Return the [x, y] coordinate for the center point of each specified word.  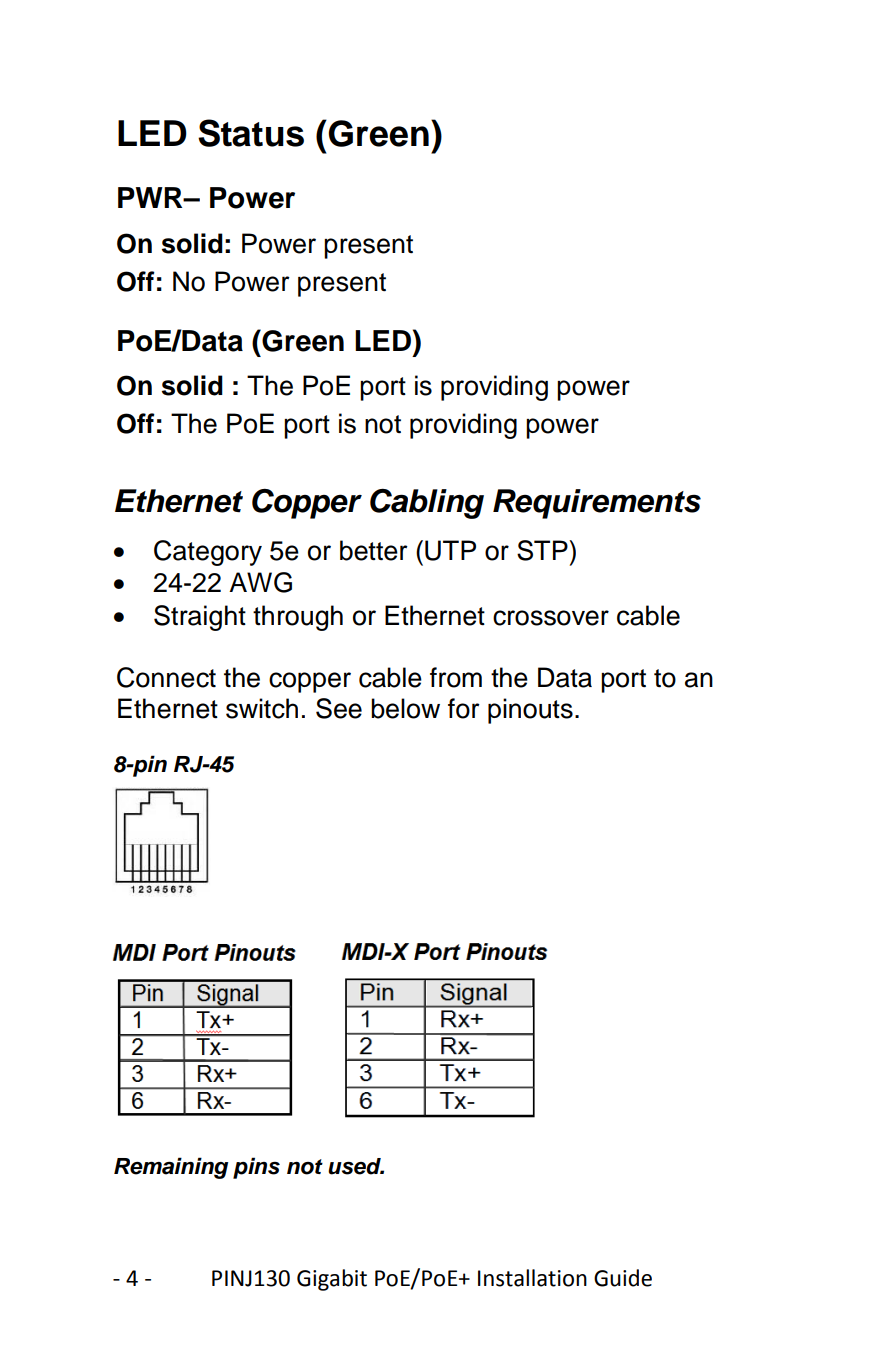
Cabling [427, 504]
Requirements [597, 504]
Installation [532, 1278]
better [374, 550]
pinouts [530, 711]
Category [208, 553]
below [405, 708]
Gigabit [332, 1280]
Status [251, 133]
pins [256, 1168]
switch [262, 708]
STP [543, 550]
